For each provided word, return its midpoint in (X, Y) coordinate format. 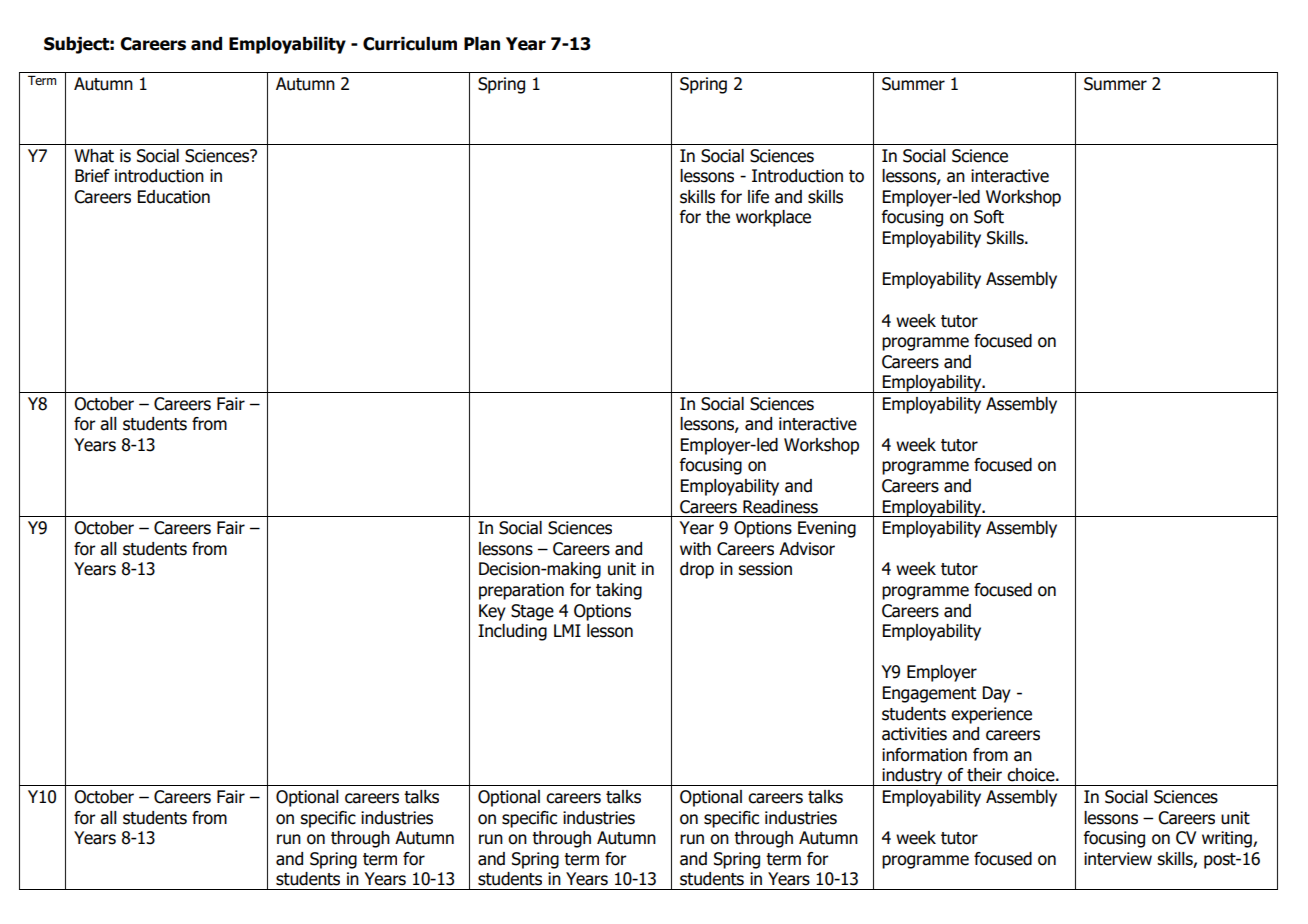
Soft (989, 217)
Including (512, 632)
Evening (827, 529)
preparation (521, 591)
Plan (482, 44)
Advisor (807, 549)
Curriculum (410, 44)
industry (912, 777)
